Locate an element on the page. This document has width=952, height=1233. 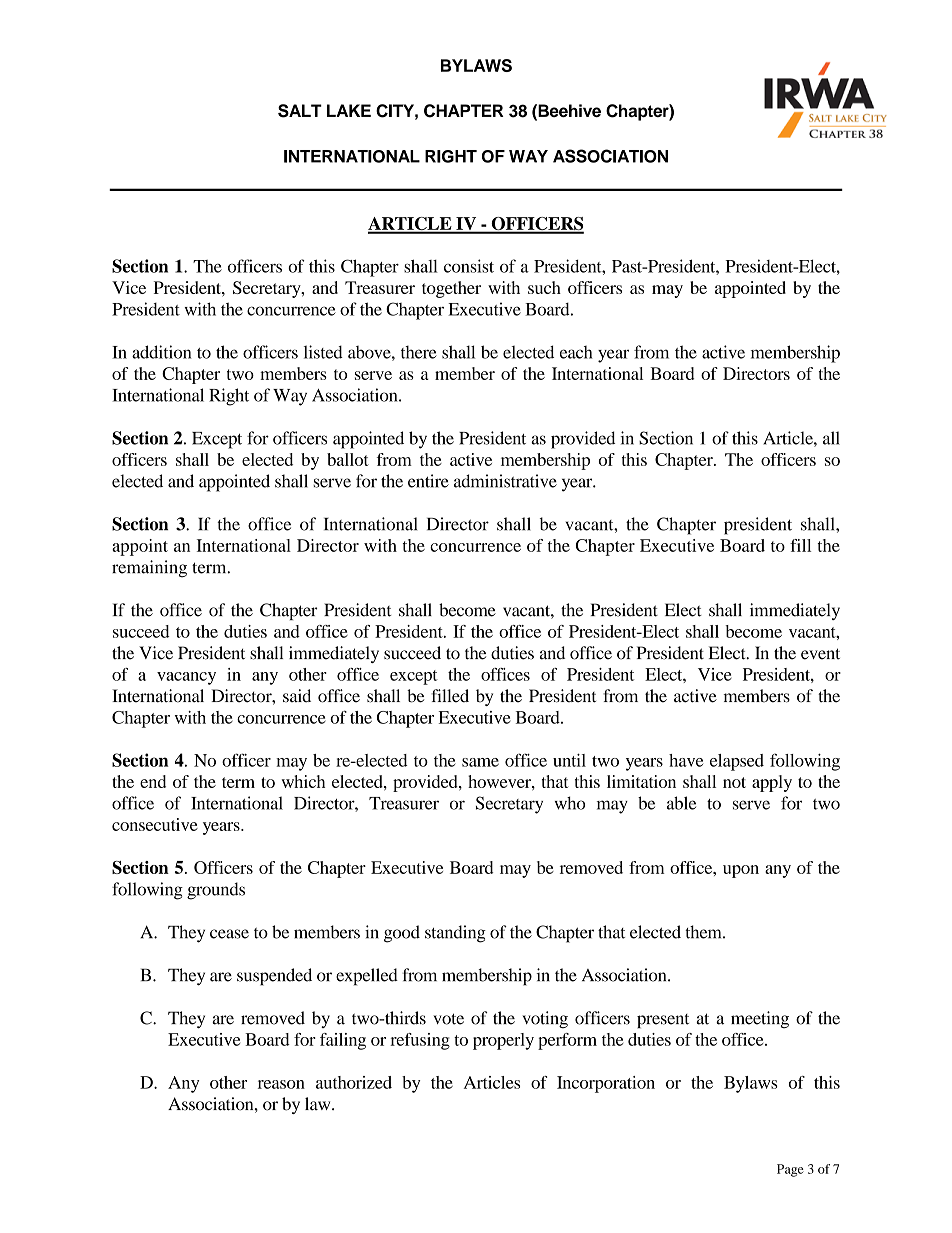
SALT is located at coordinates (300, 111).
